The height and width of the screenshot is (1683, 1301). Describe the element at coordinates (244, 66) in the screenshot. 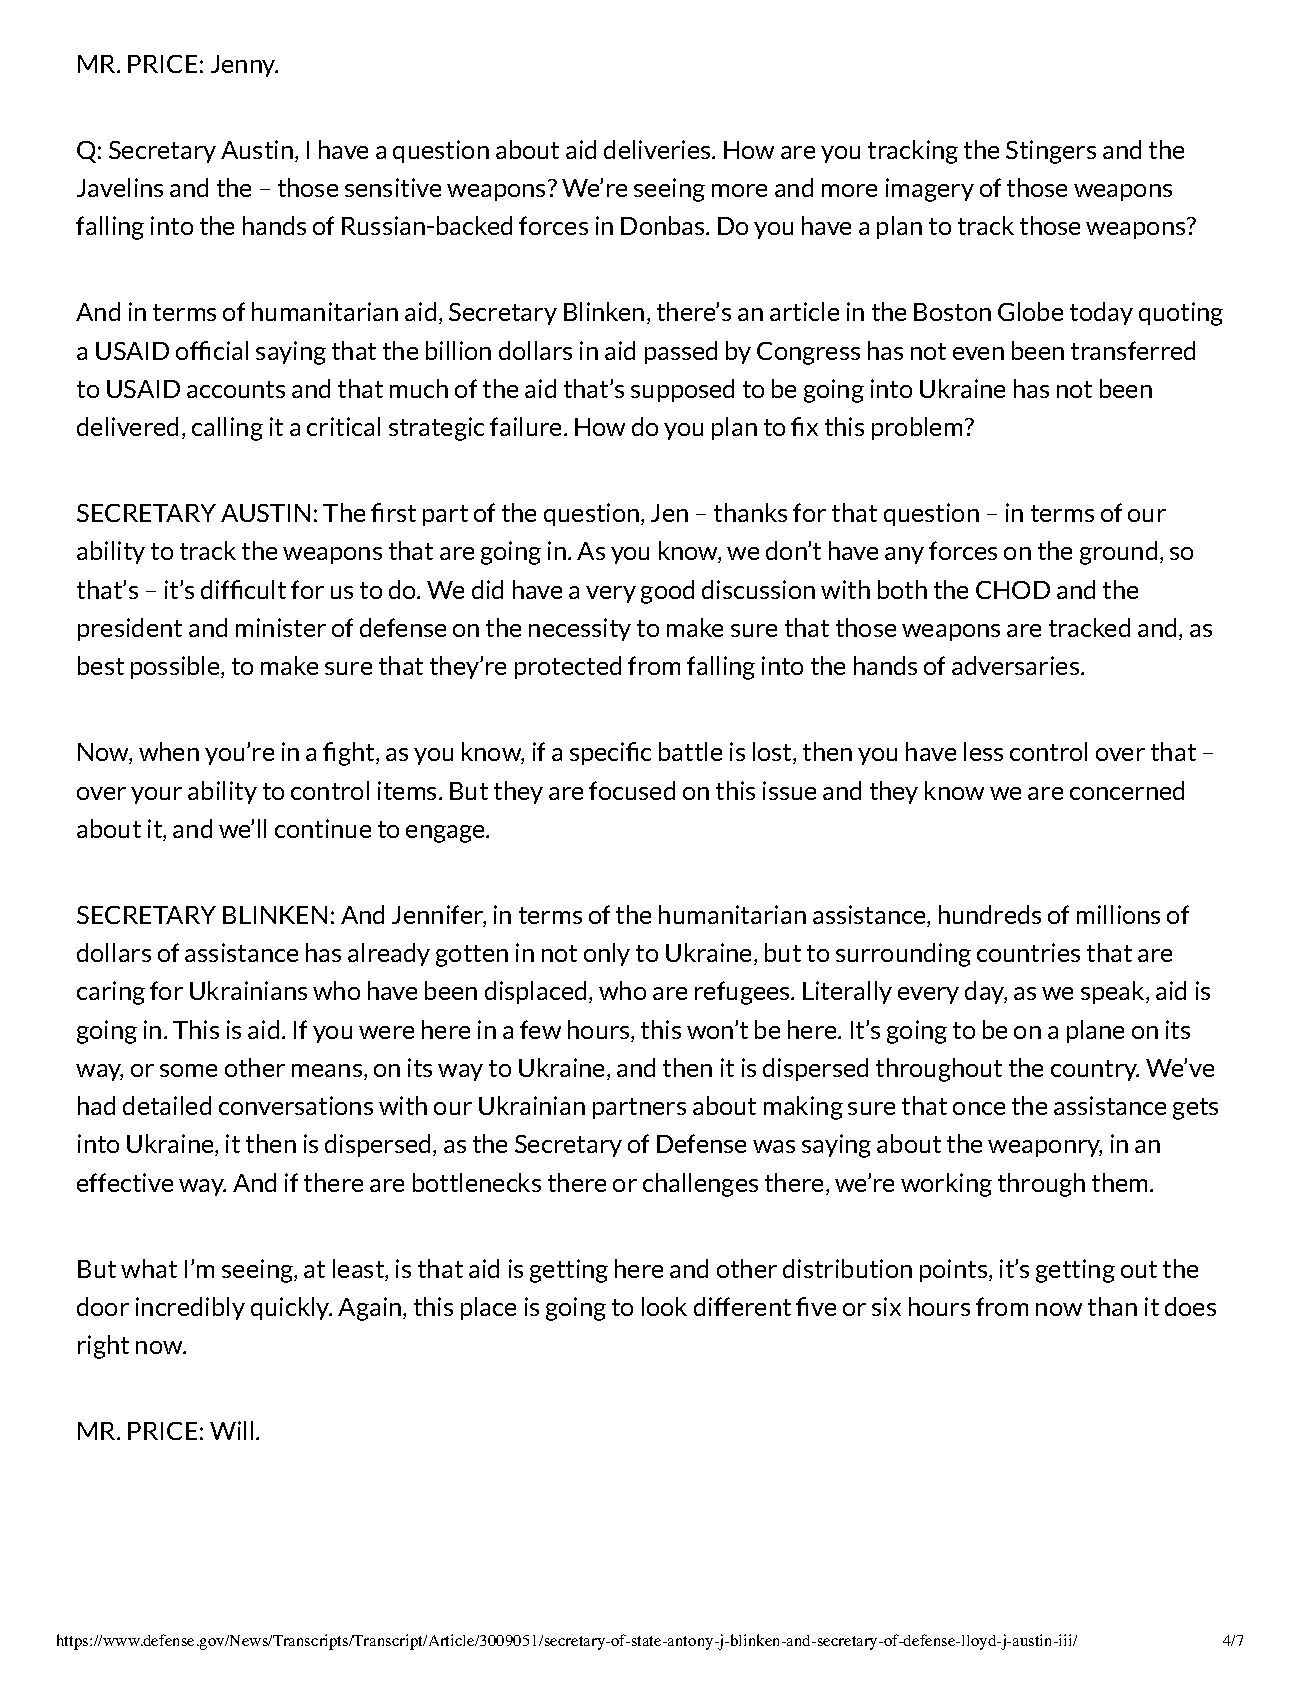

I see `Jenny` at that location.
